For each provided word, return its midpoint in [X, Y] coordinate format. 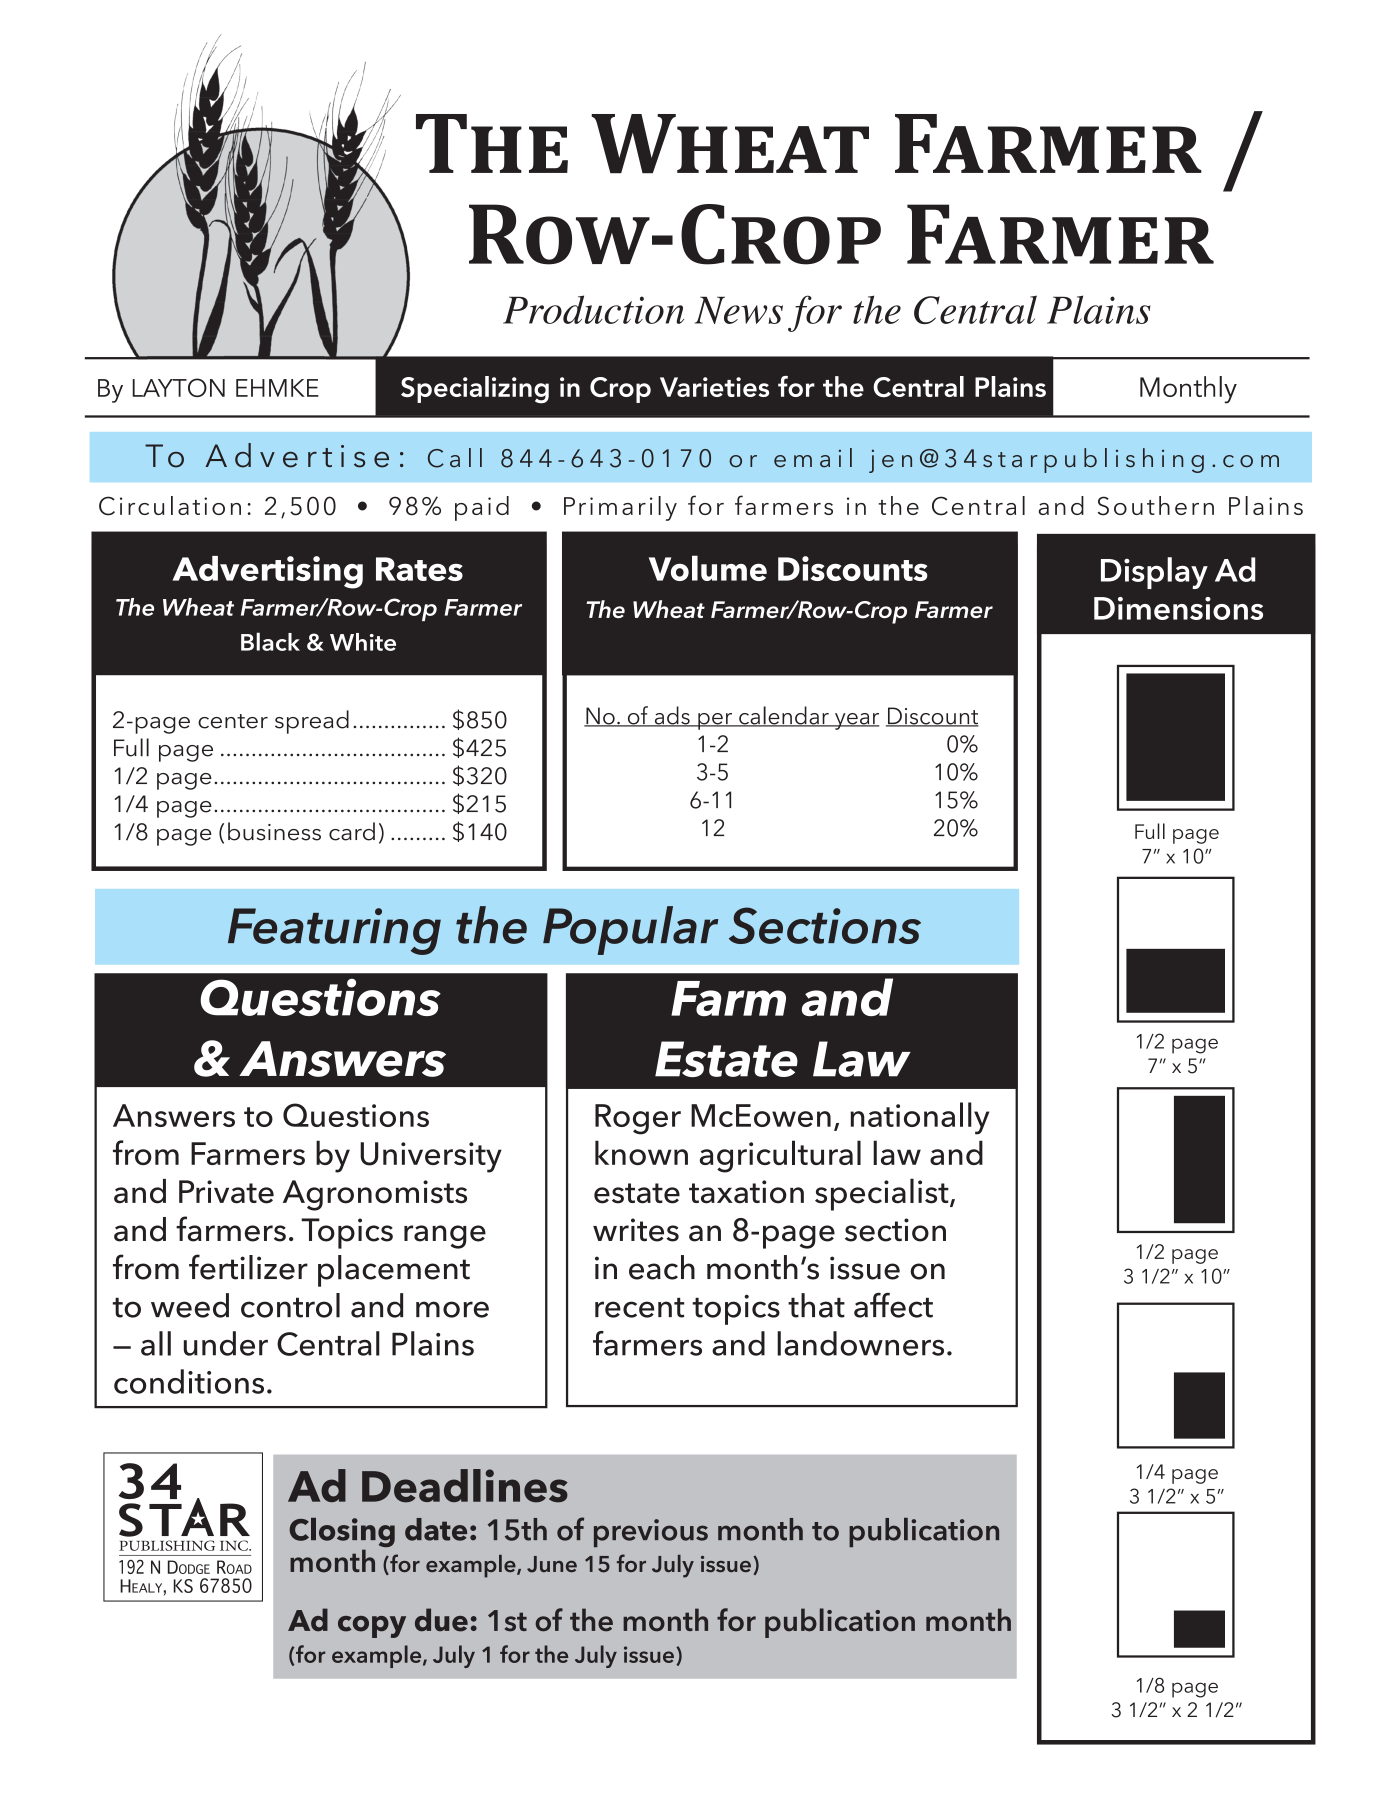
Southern [1156, 506]
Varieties [714, 387]
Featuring [334, 931]
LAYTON [178, 387]
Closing [342, 1534]
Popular [630, 930]
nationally [919, 1118]
